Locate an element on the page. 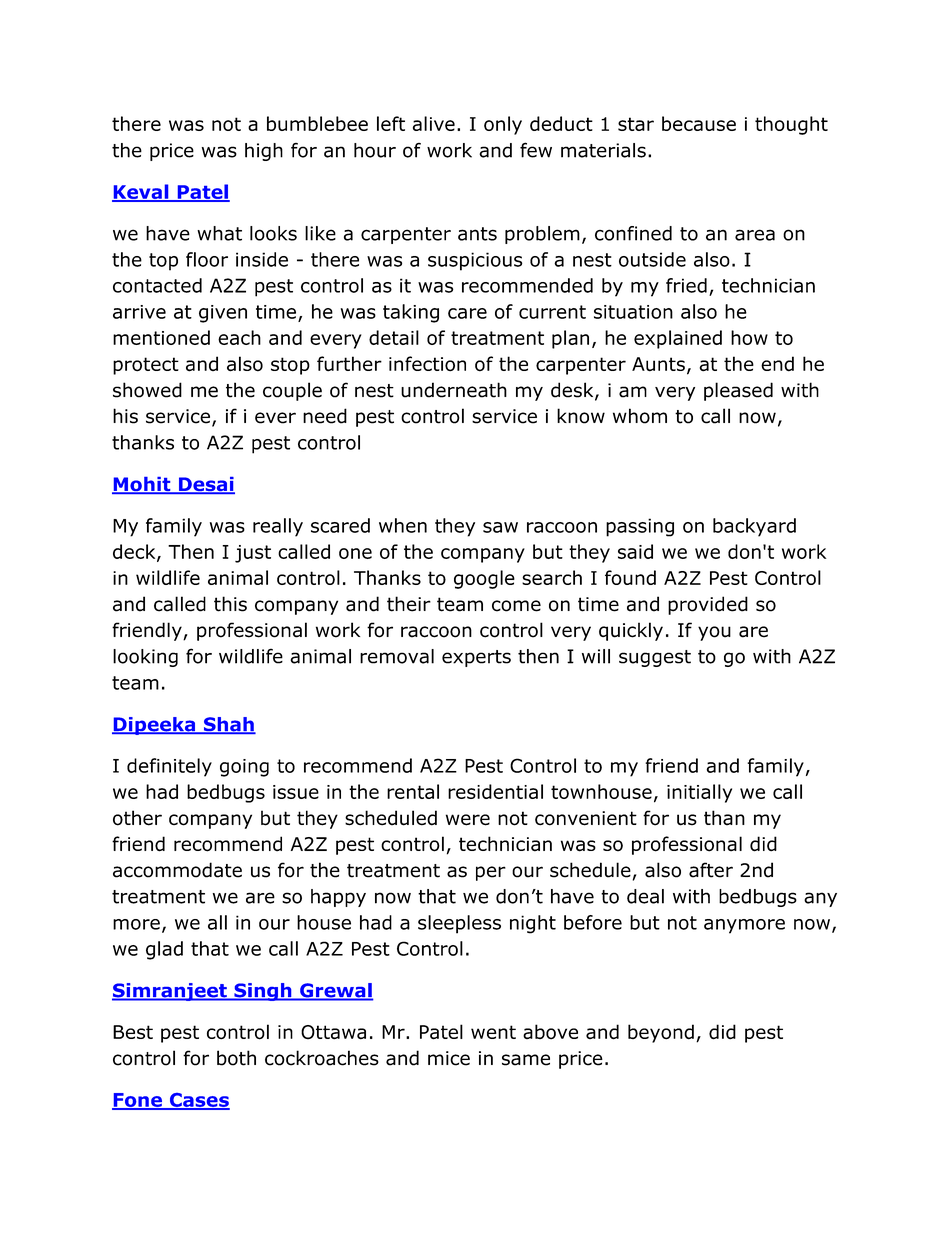 The image size is (952, 1233). high is located at coordinates (264, 152).
